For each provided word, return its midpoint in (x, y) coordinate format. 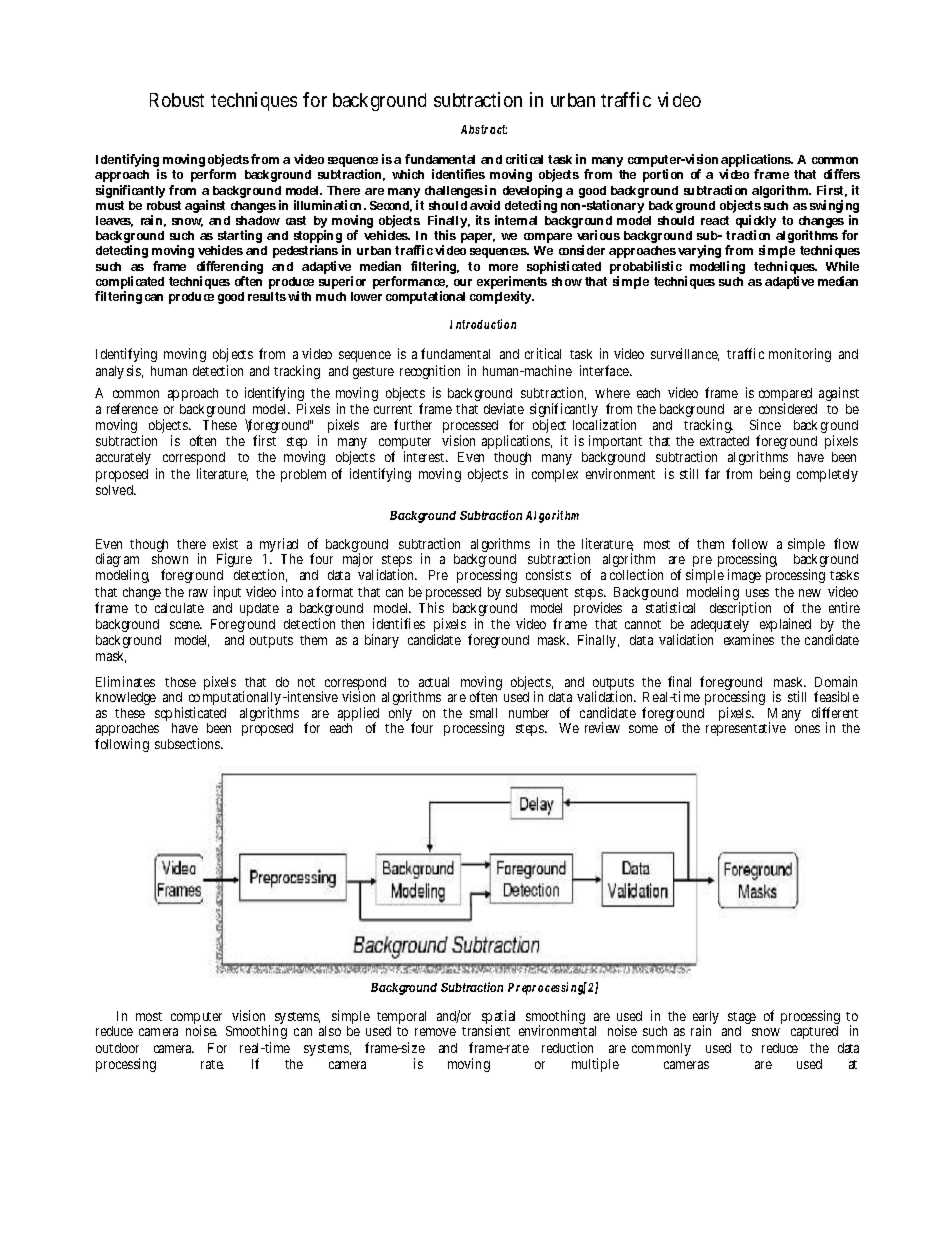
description (740, 609)
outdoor (117, 1048)
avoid (485, 205)
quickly (756, 223)
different (835, 712)
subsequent (537, 593)
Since (765, 424)
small (483, 713)
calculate (179, 608)
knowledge (126, 698)
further (413, 424)
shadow (258, 220)
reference (132, 408)
